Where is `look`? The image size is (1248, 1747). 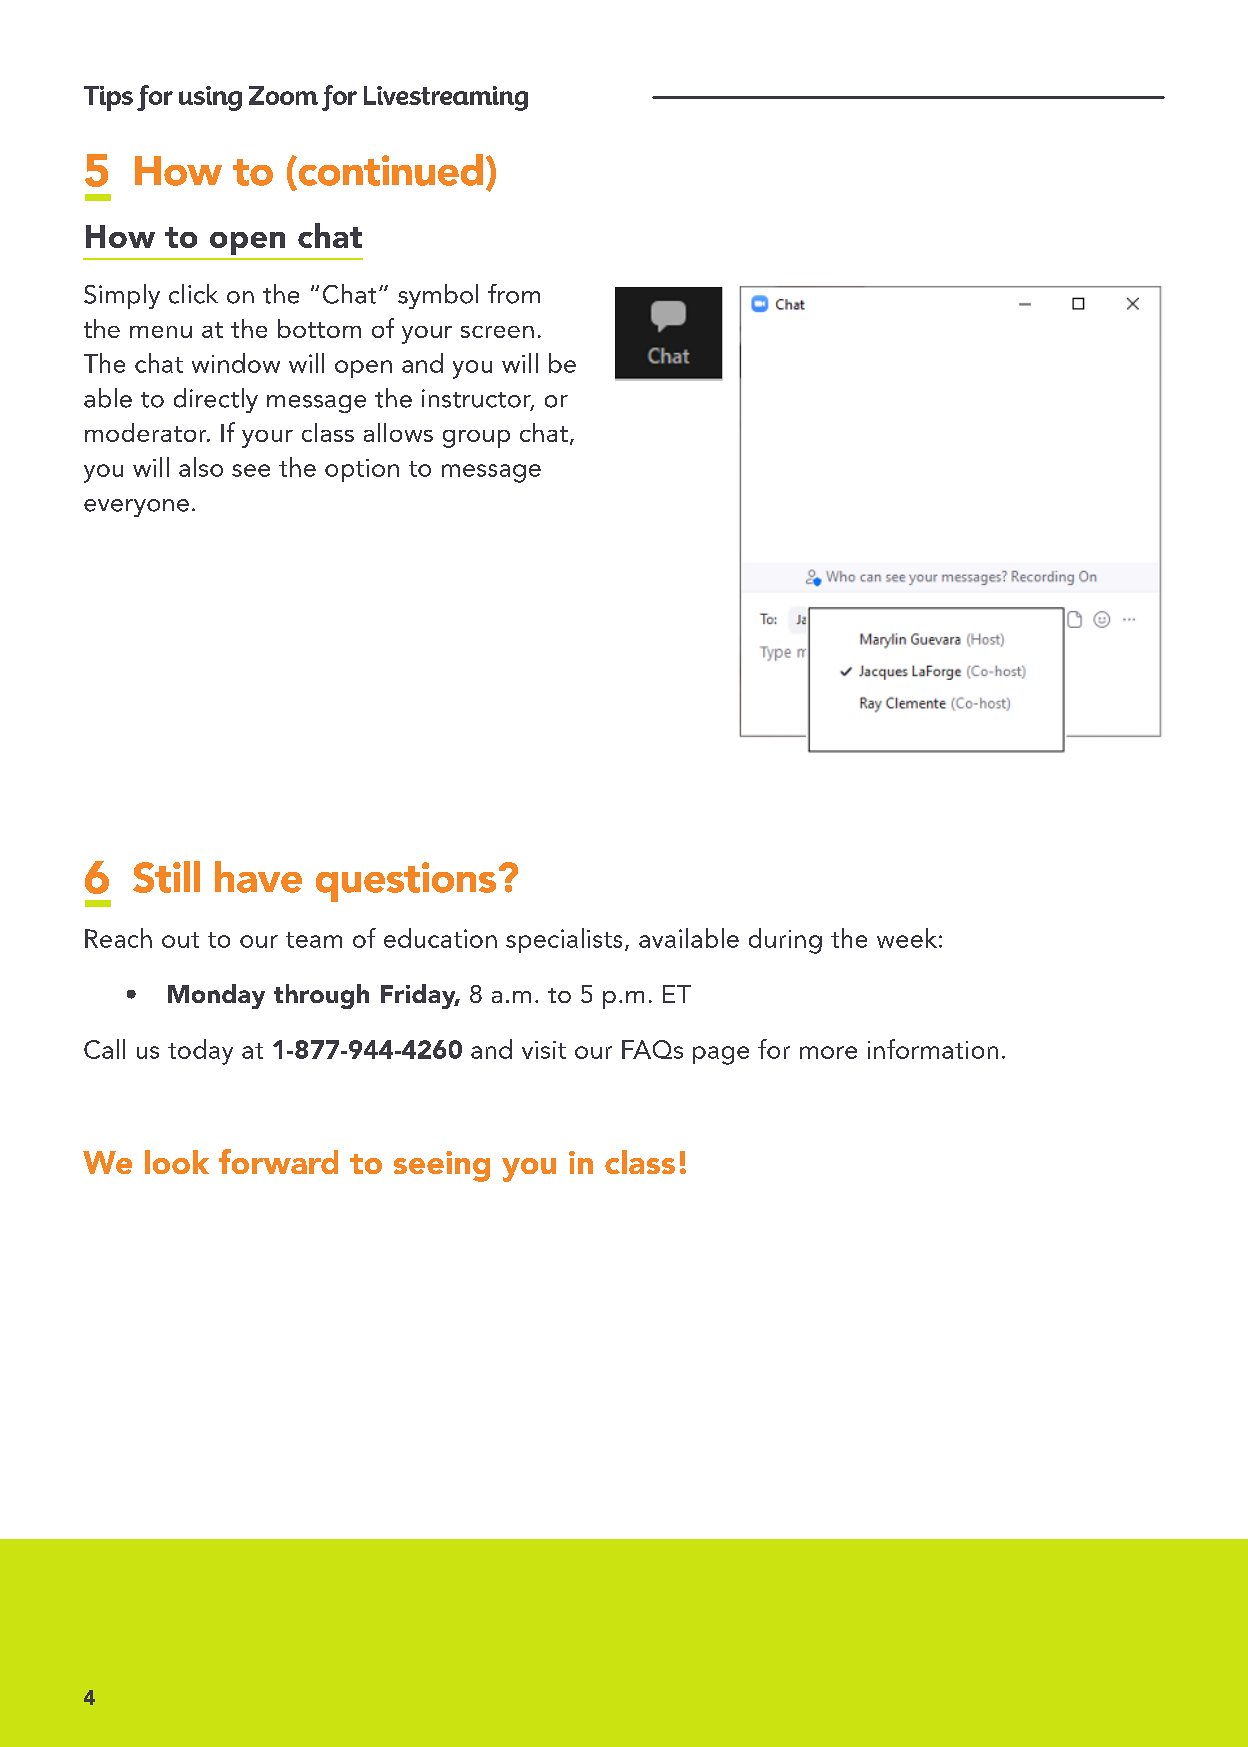
look is located at coordinates (177, 1162).
